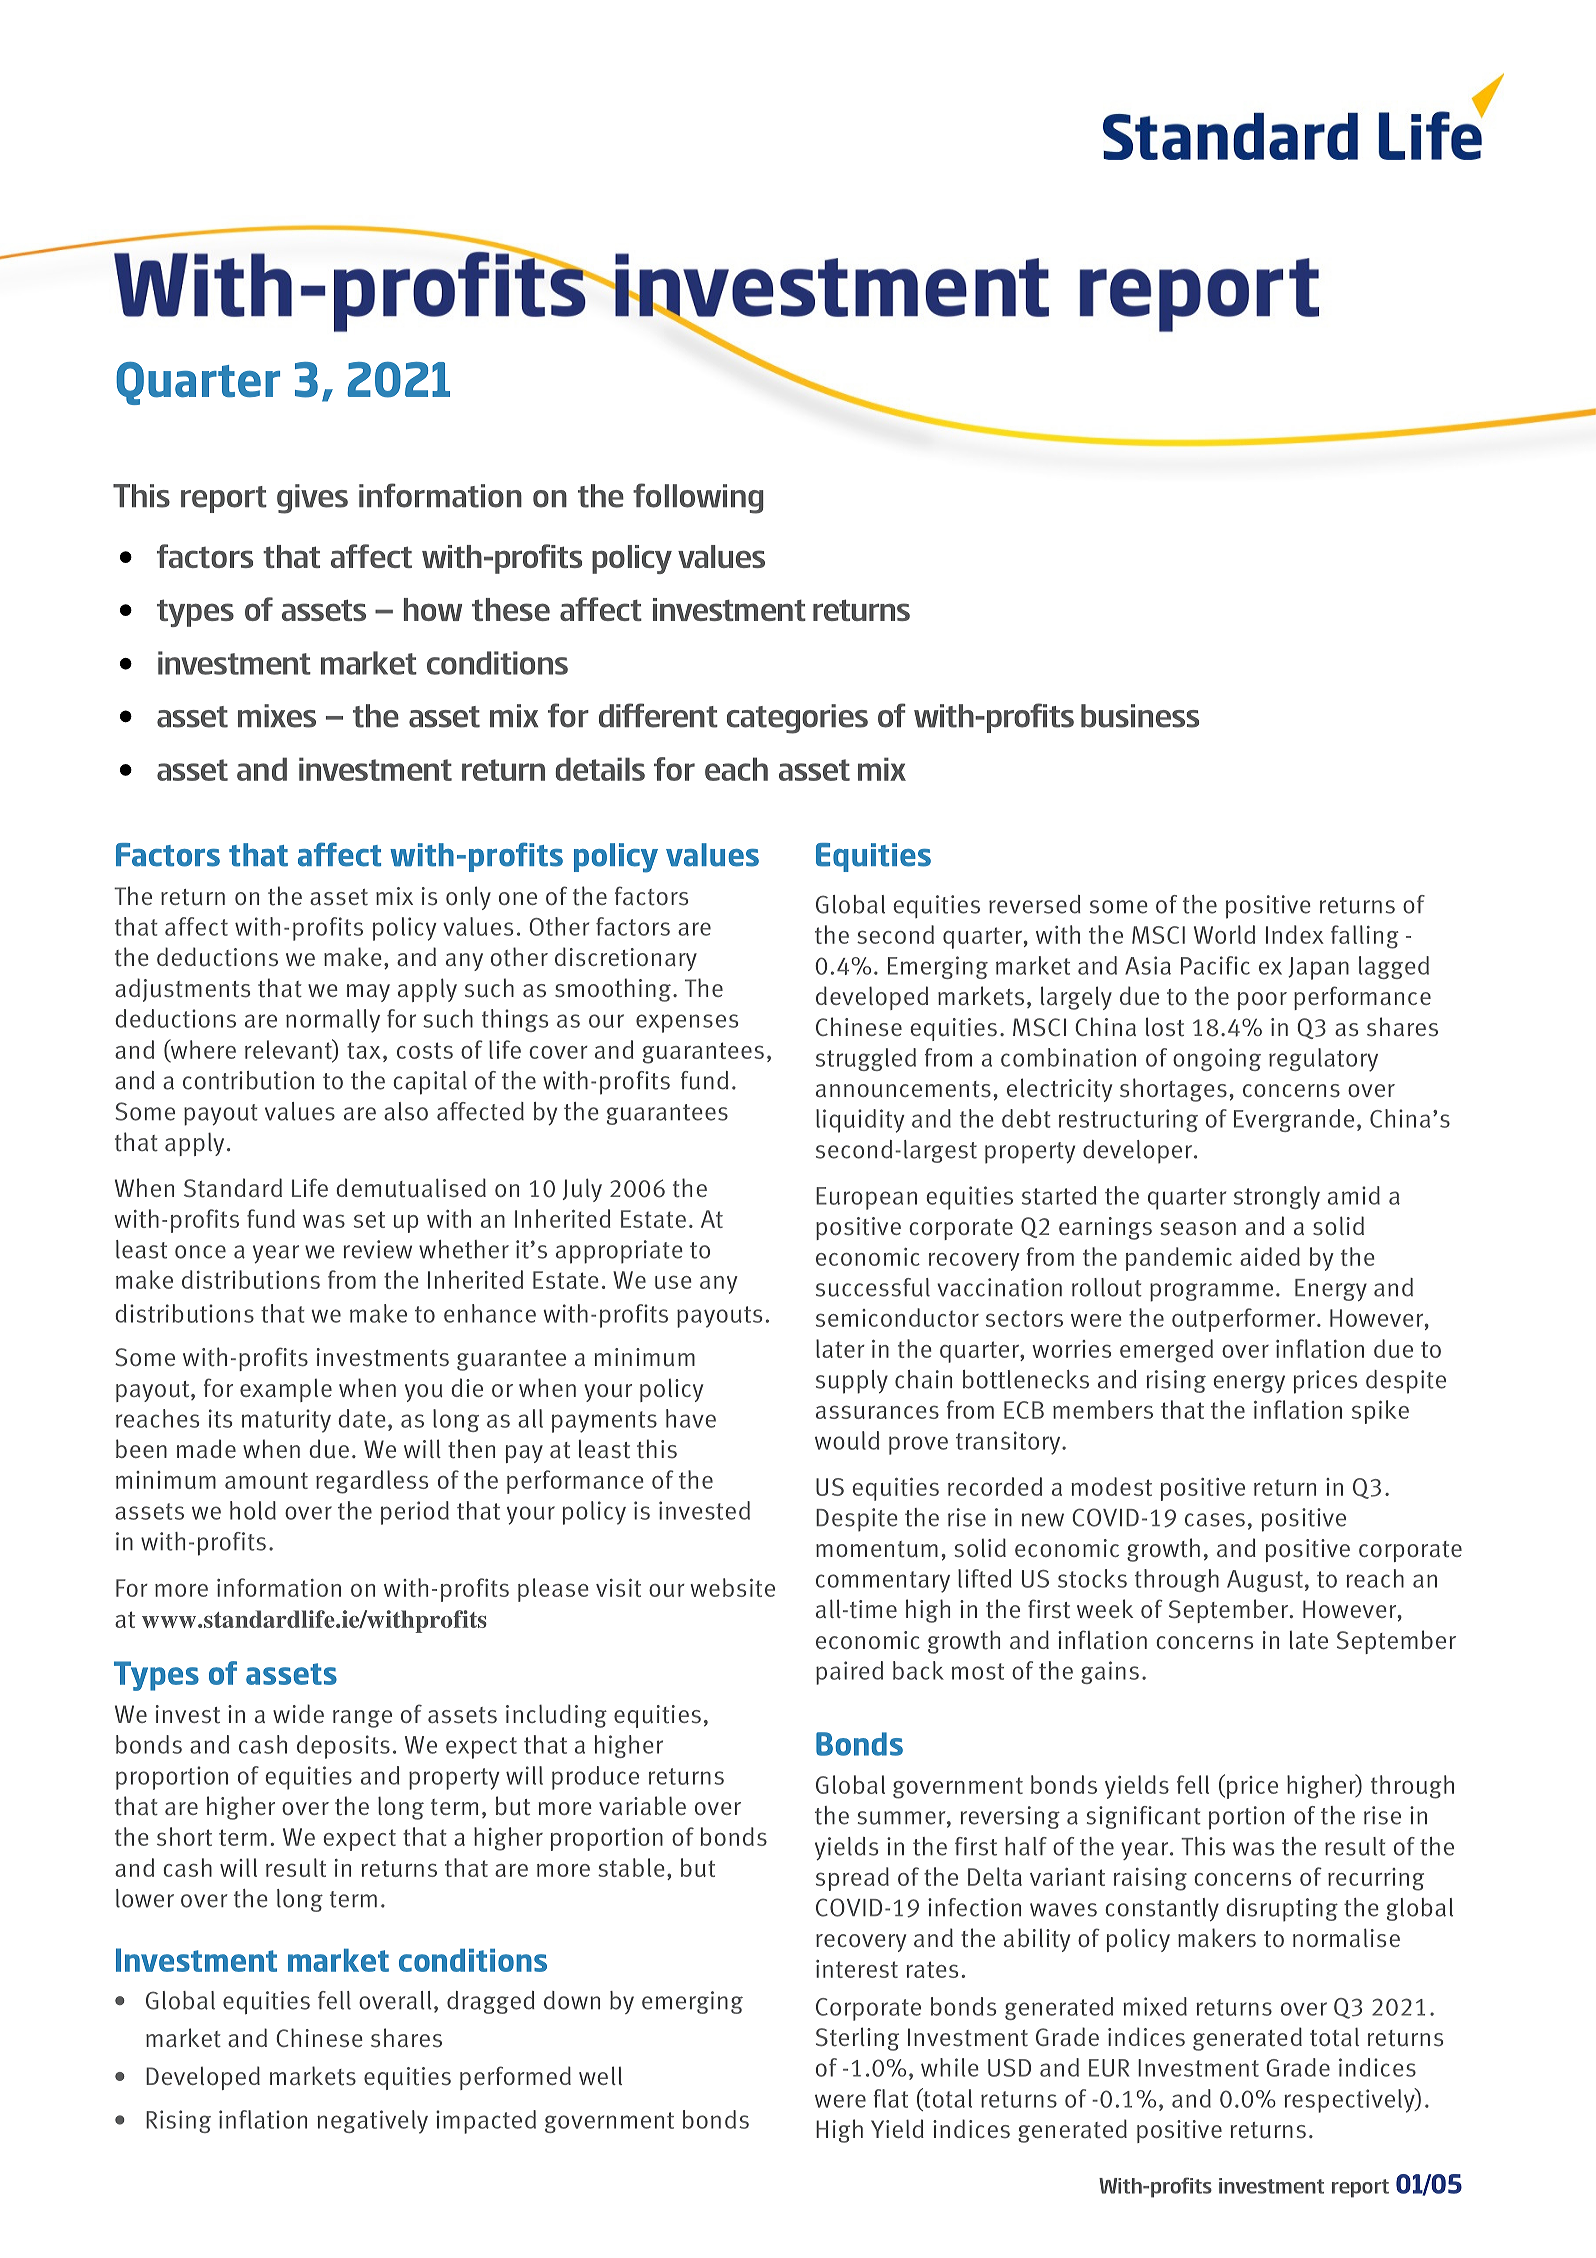 The height and width of the screenshot is (2258, 1596). What do you see at coordinates (698, 498) in the screenshot?
I see `following` at bounding box center [698, 498].
